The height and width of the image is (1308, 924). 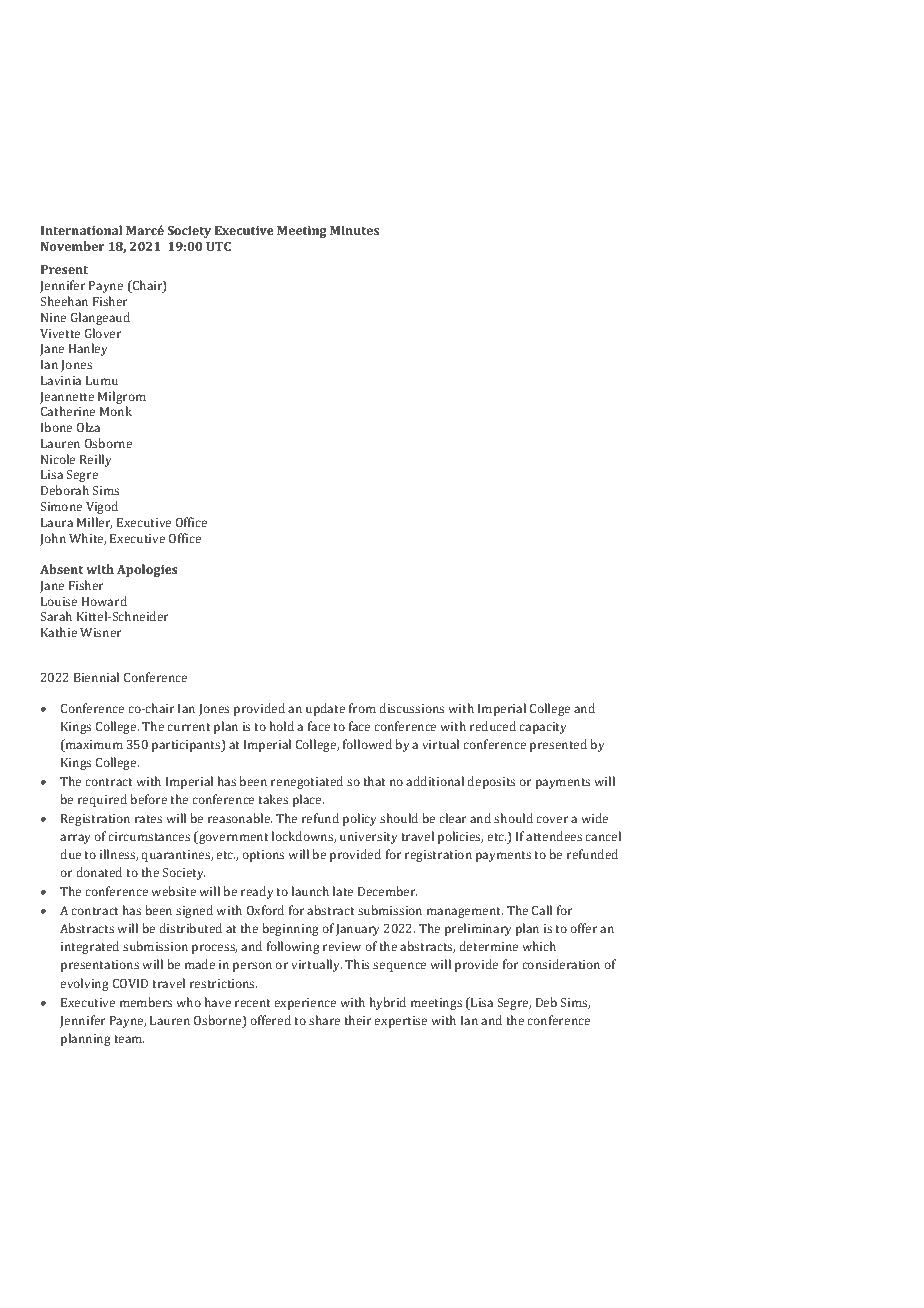 What do you see at coordinates (104, 601) in the image?
I see `Howard` at bounding box center [104, 601].
